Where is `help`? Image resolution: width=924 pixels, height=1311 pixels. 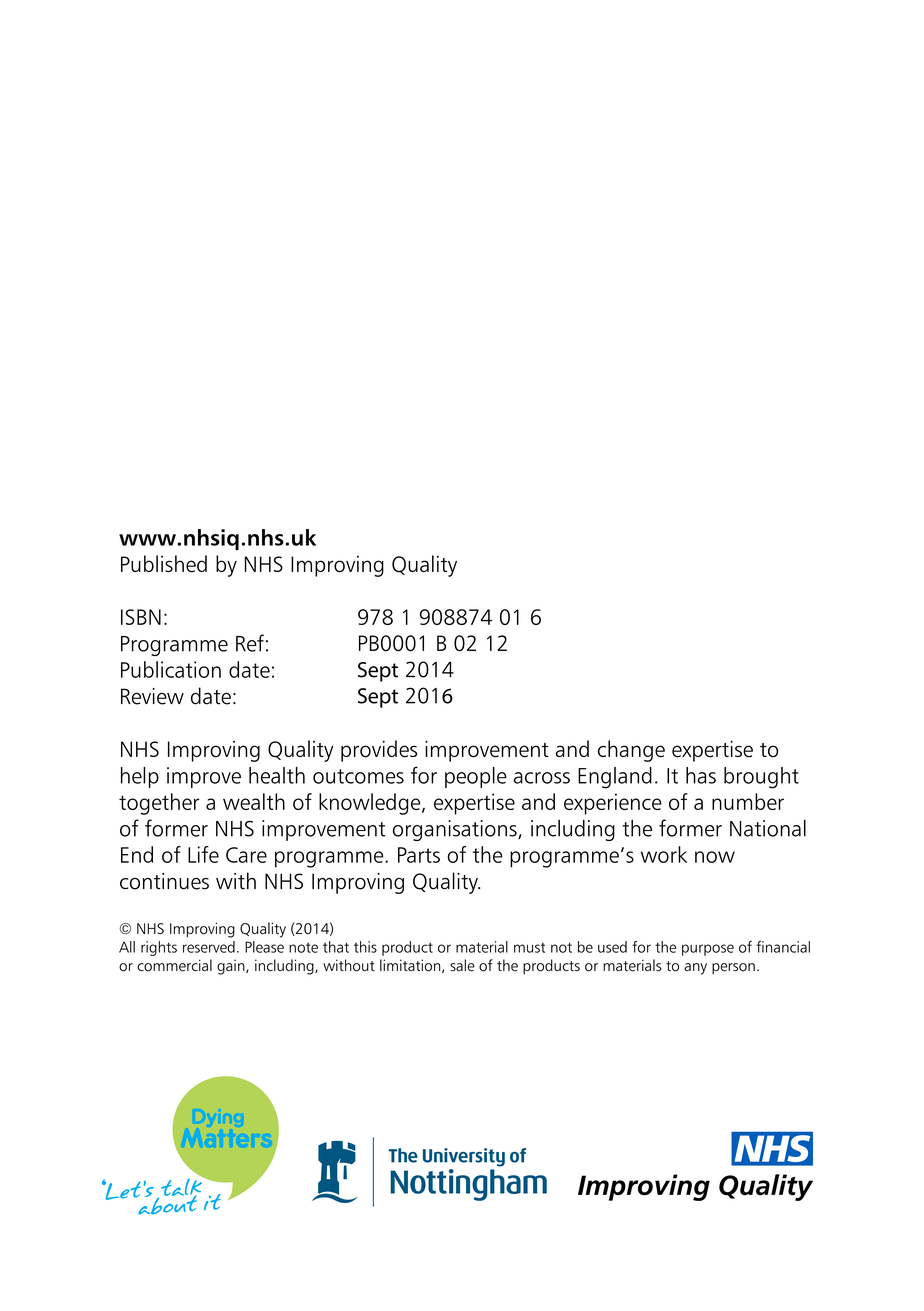
help is located at coordinates (140, 777).
